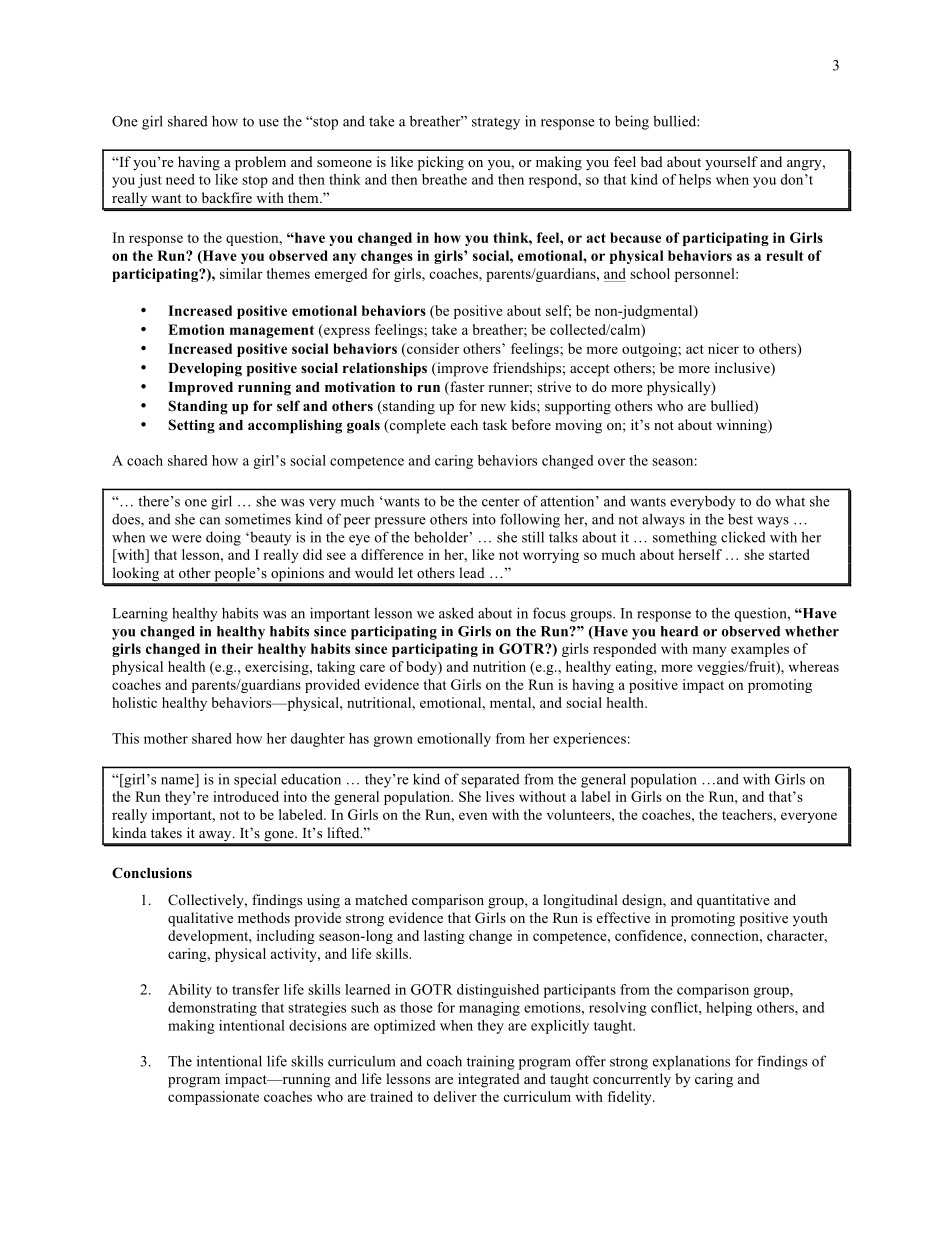  Describe the element at coordinates (695, 181) in the screenshot. I see `helps` at that location.
